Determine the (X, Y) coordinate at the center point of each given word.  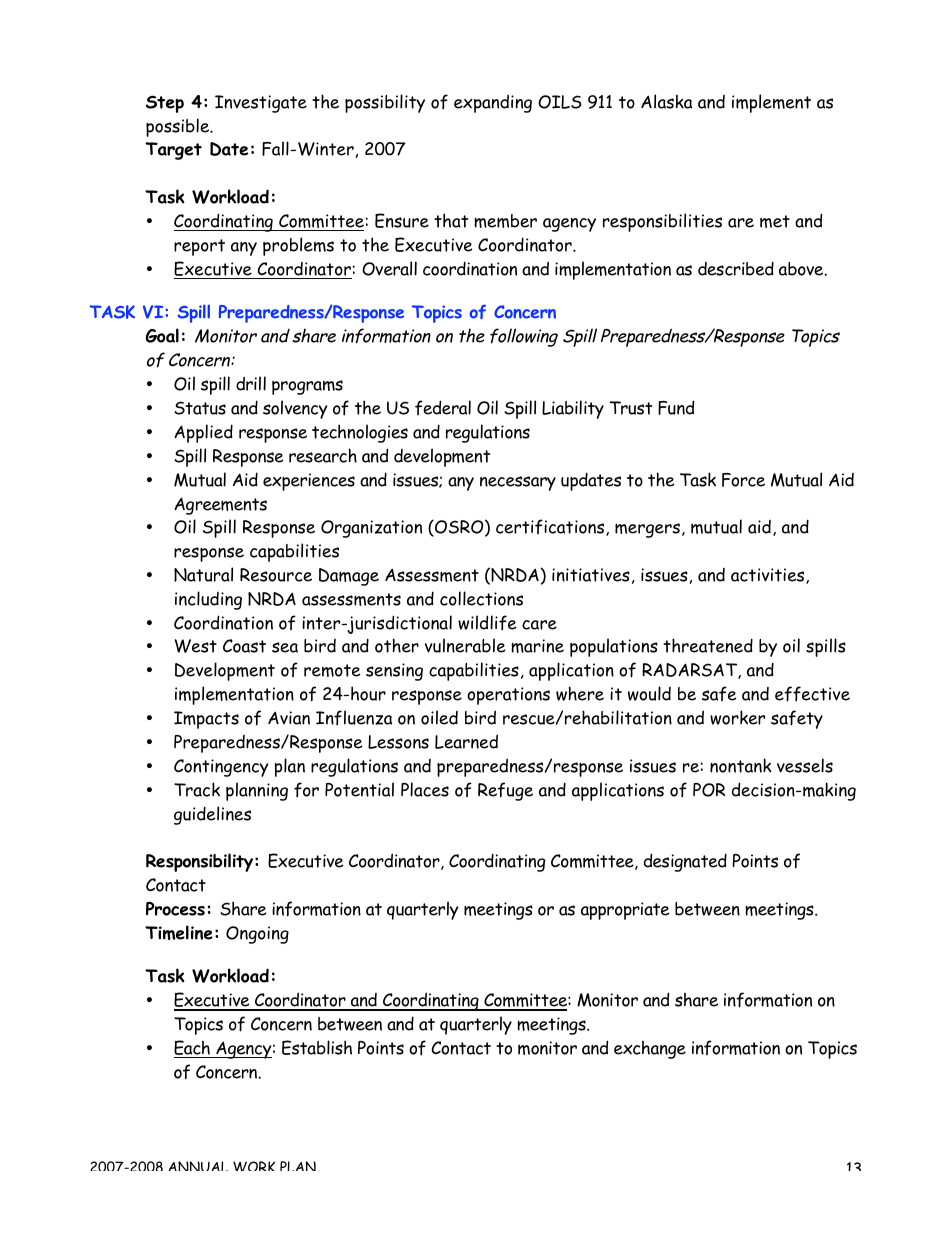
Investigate (261, 104)
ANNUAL (198, 1166)
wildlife (487, 623)
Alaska (666, 101)
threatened (708, 645)
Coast (244, 646)
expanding (493, 104)
